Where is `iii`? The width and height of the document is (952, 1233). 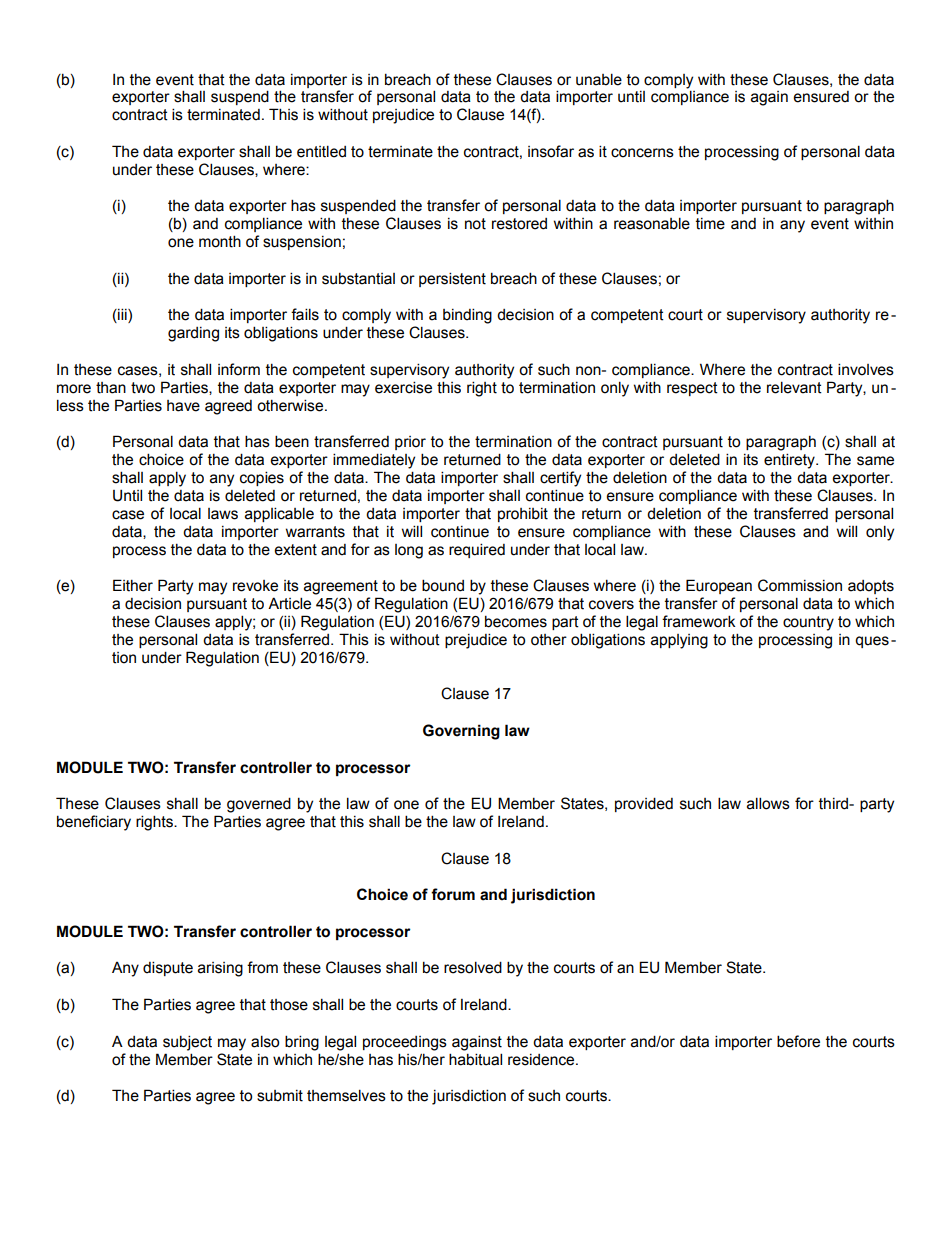
iii is located at coordinates (122, 315).
